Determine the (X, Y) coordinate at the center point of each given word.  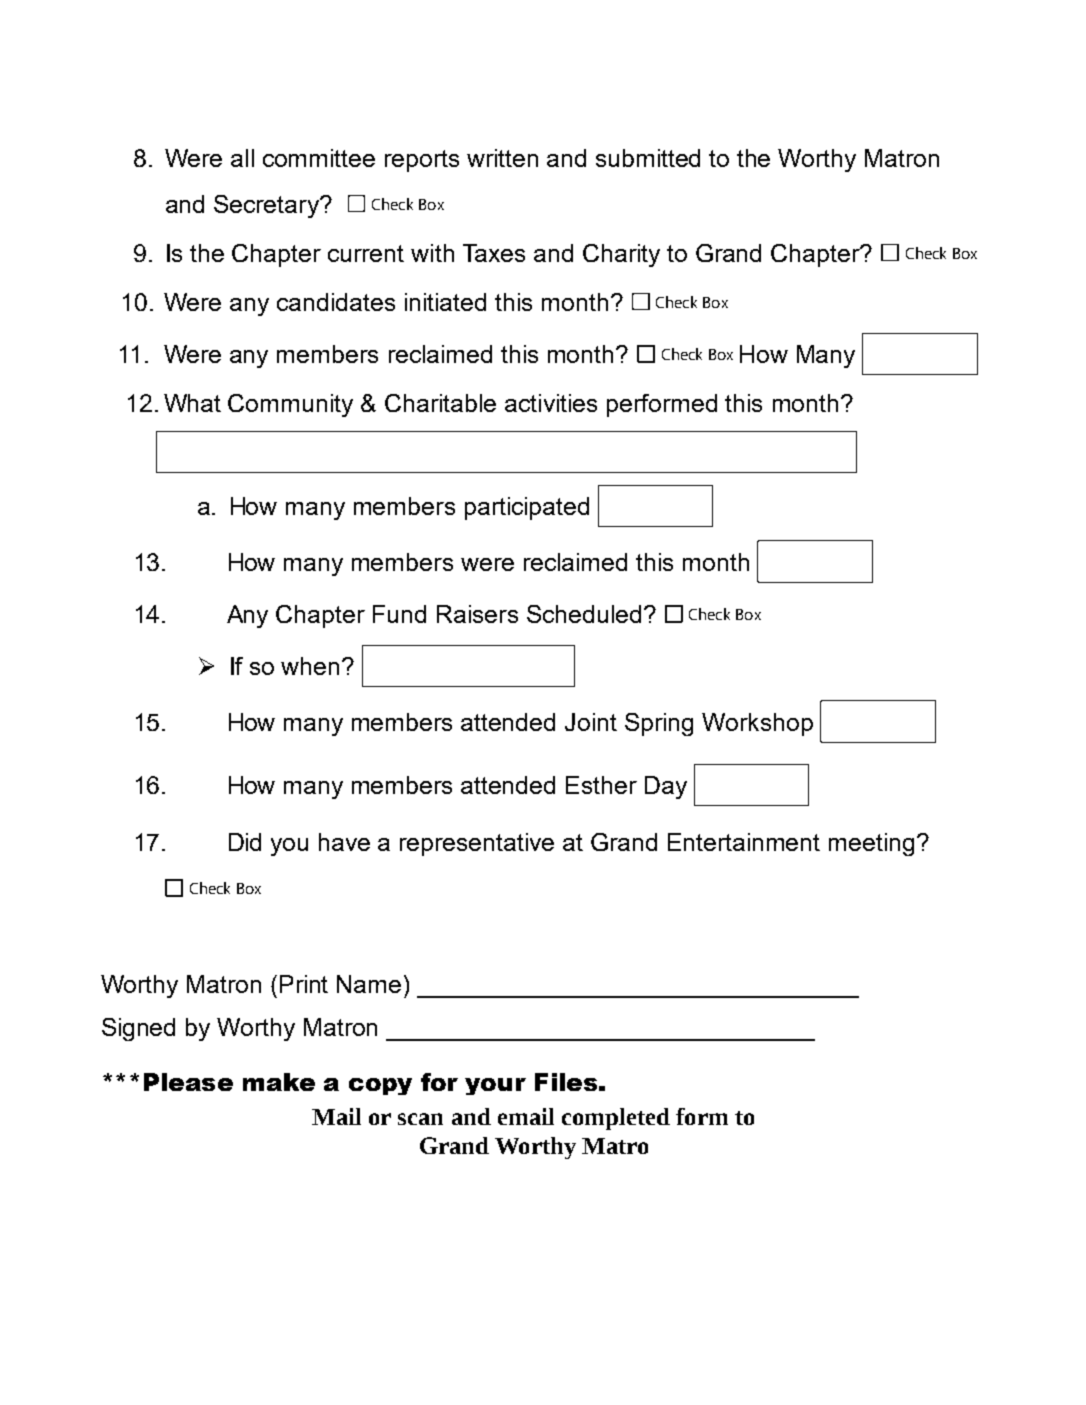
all (242, 158)
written (502, 158)
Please (188, 1082)
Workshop (757, 724)
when (310, 666)
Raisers (477, 614)
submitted (648, 158)
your (495, 1086)
